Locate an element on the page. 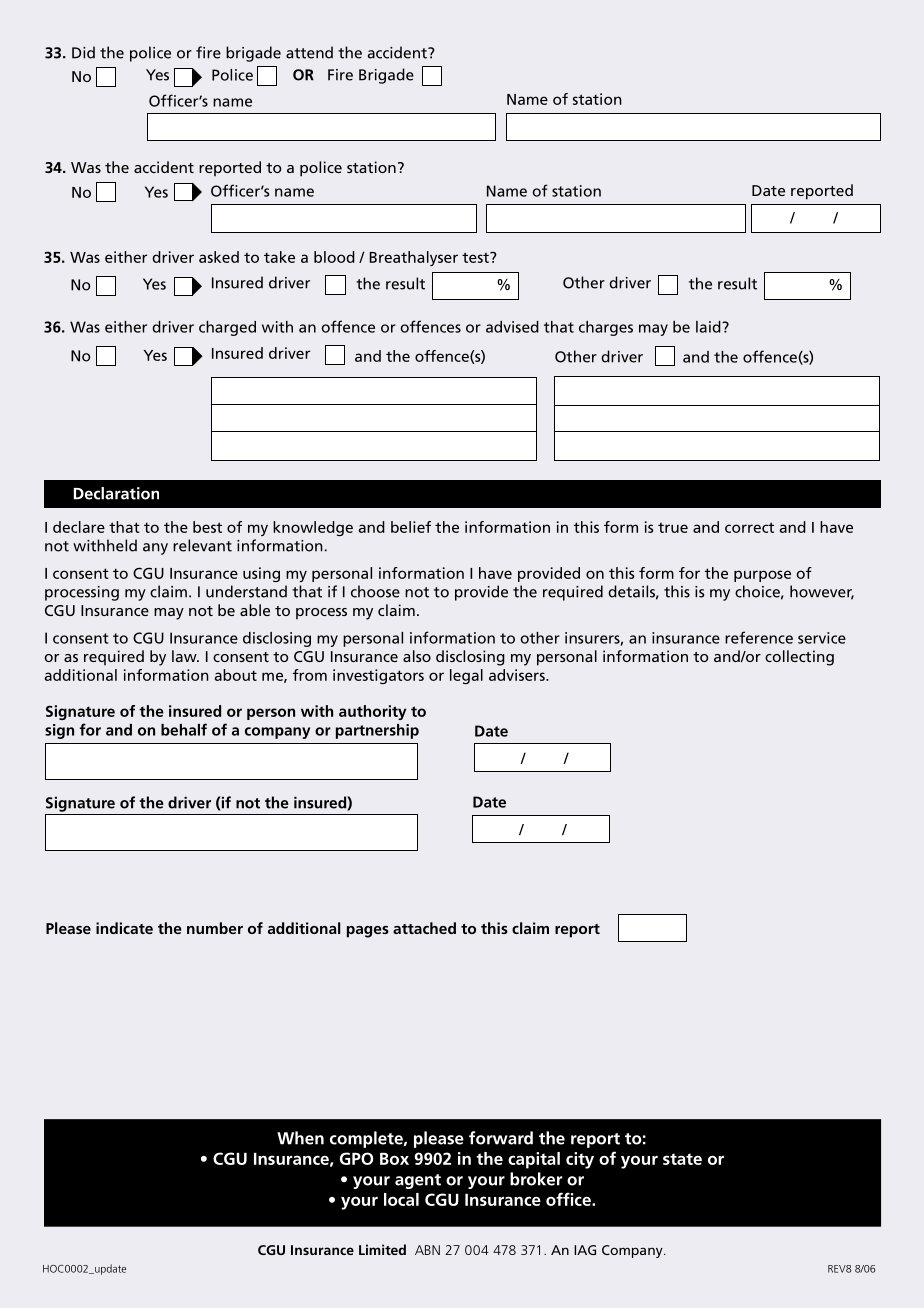  When is located at coordinates (300, 1138).
